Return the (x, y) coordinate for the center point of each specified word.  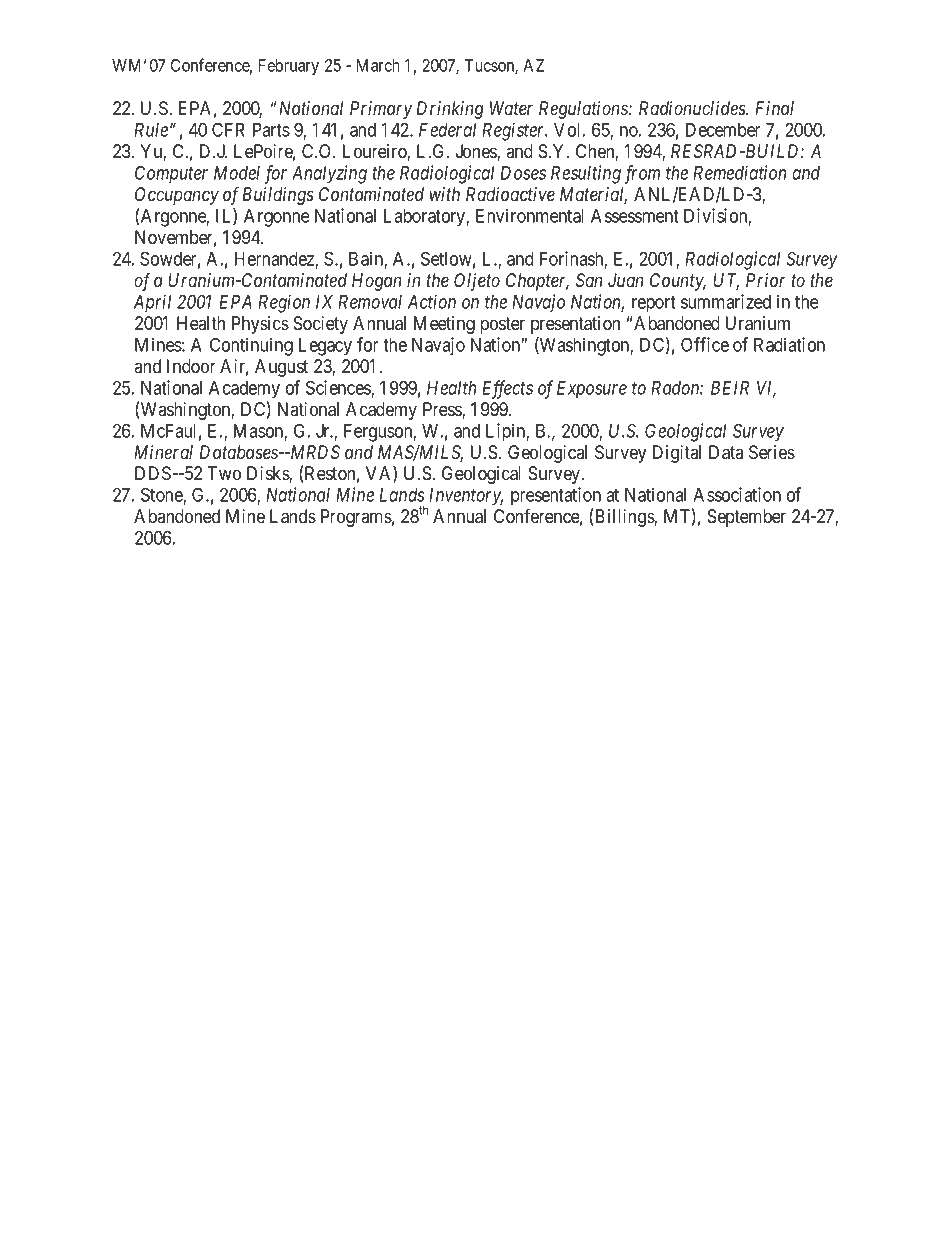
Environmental (530, 215)
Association (737, 494)
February (289, 67)
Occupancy (177, 196)
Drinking (450, 110)
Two (224, 473)
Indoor (191, 366)
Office (705, 344)
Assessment (635, 216)
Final (774, 108)
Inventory (466, 497)
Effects (507, 389)
